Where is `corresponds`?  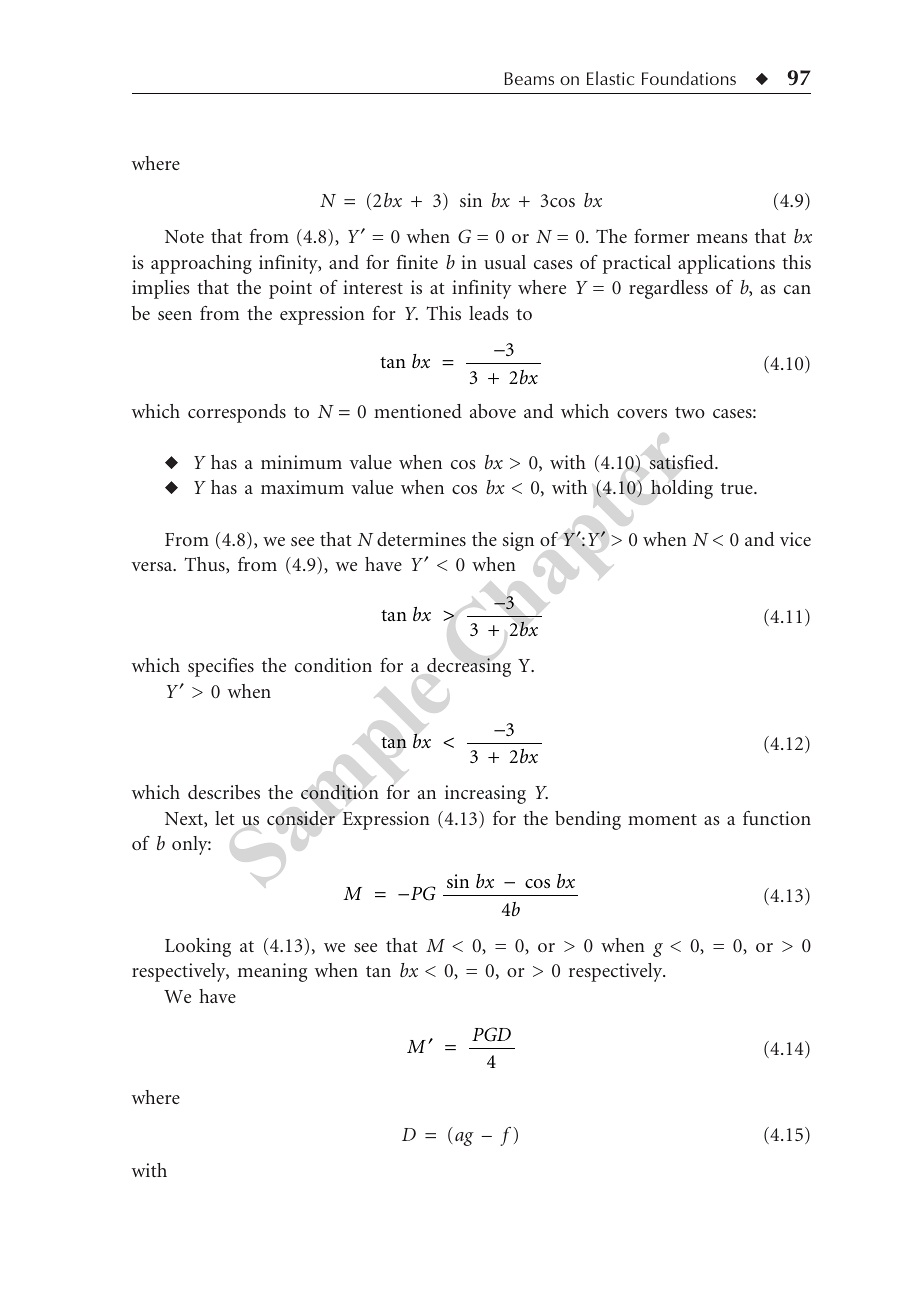 corresponds is located at coordinates (237, 413).
